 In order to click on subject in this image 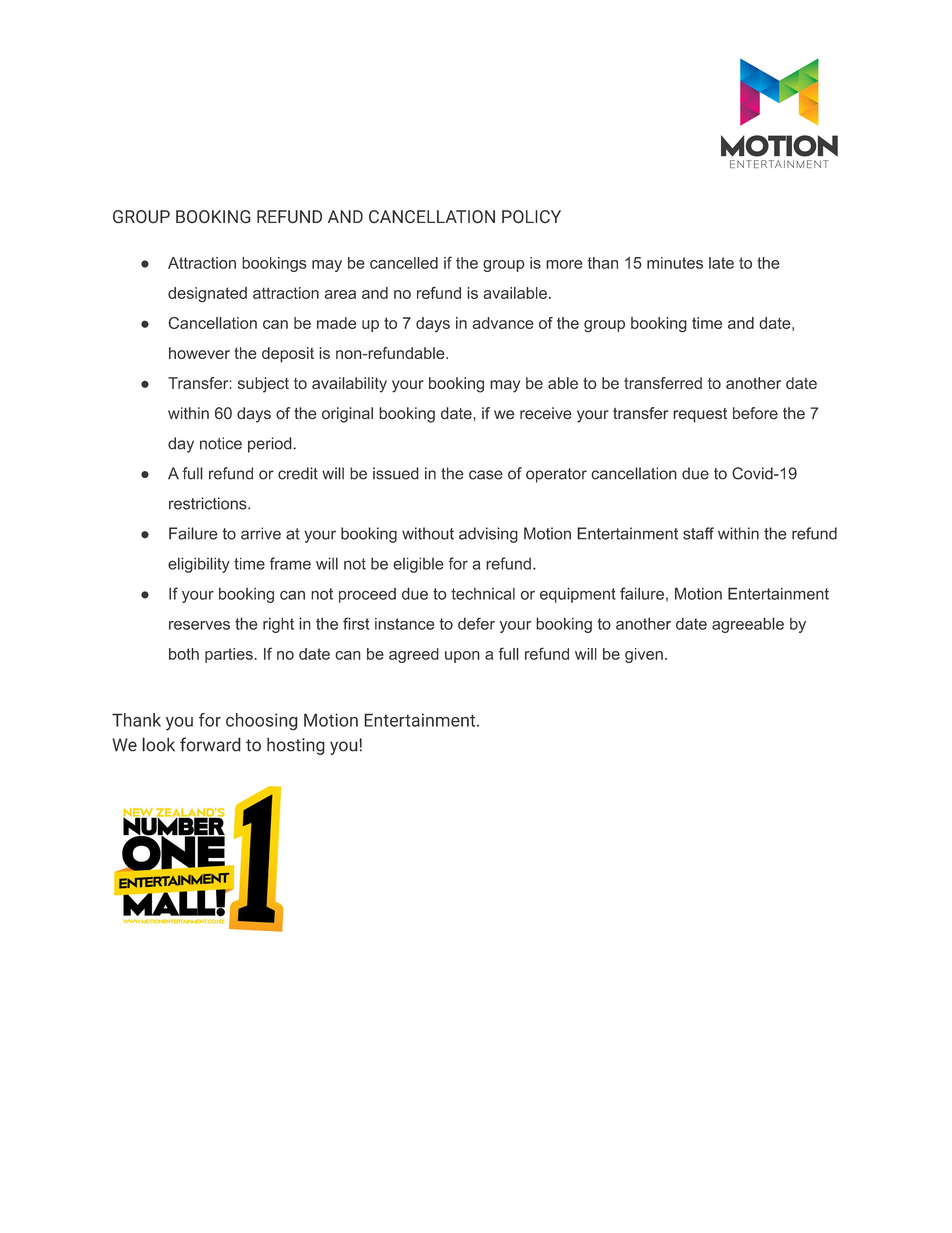, I will do `click(263, 385)`.
